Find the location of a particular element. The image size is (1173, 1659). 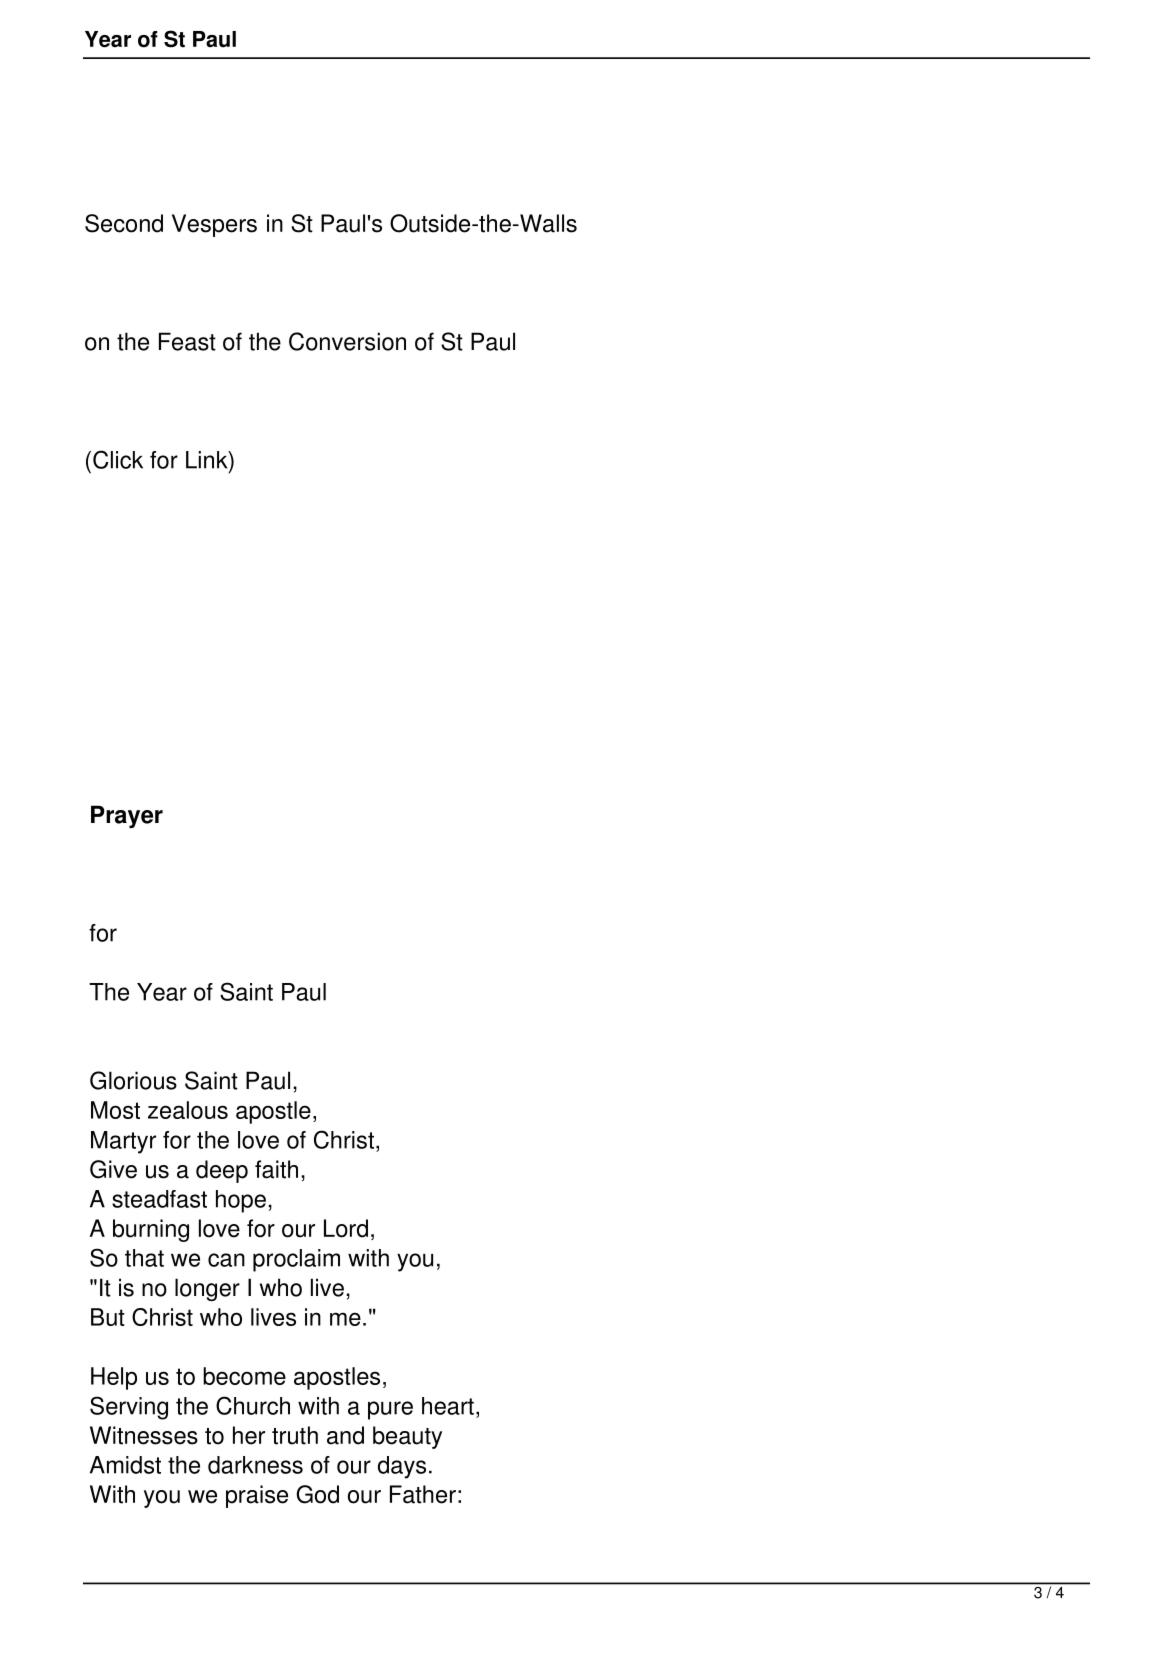

Second is located at coordinates (124, 223).
